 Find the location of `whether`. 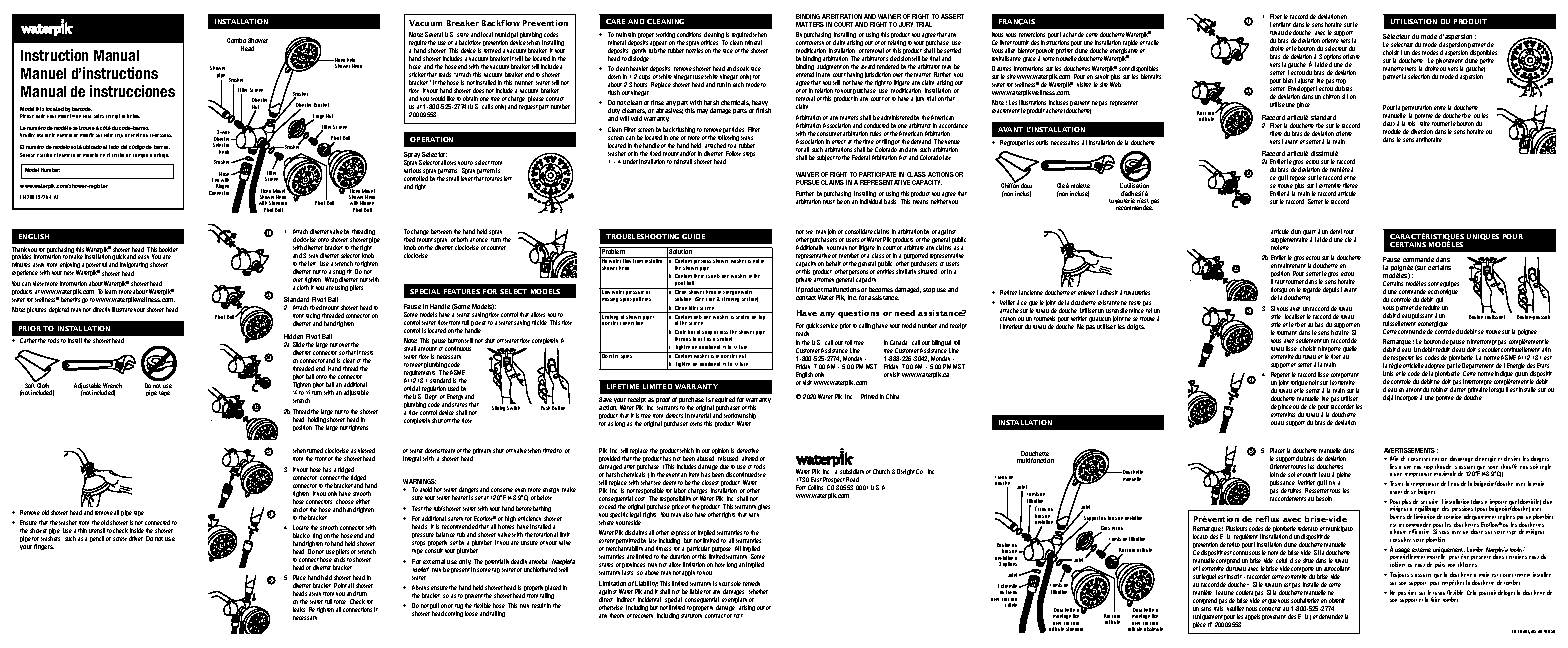

whether is located at coordinates (758, 591).
